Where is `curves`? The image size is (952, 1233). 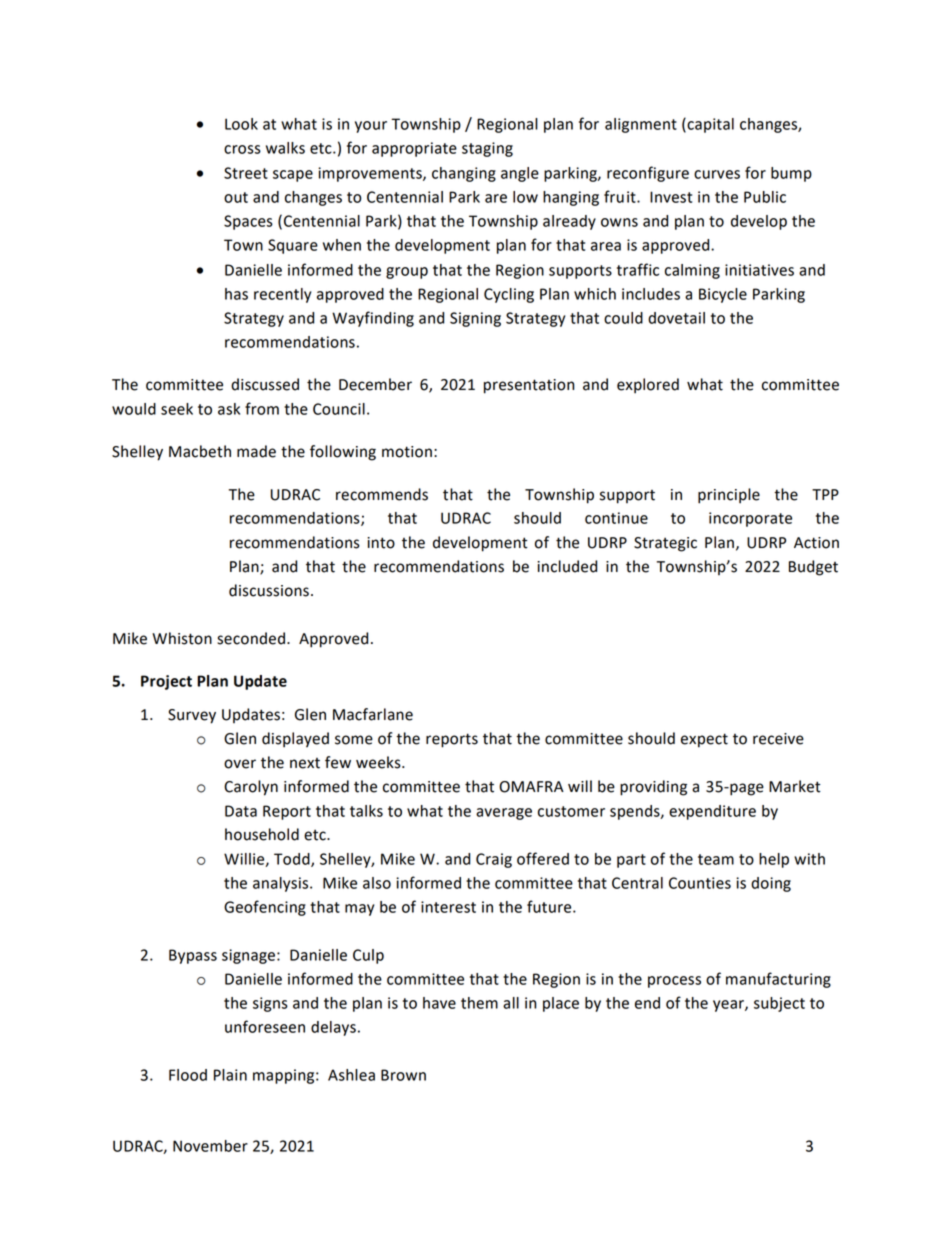 curves is located at coordinates (717, 174).
